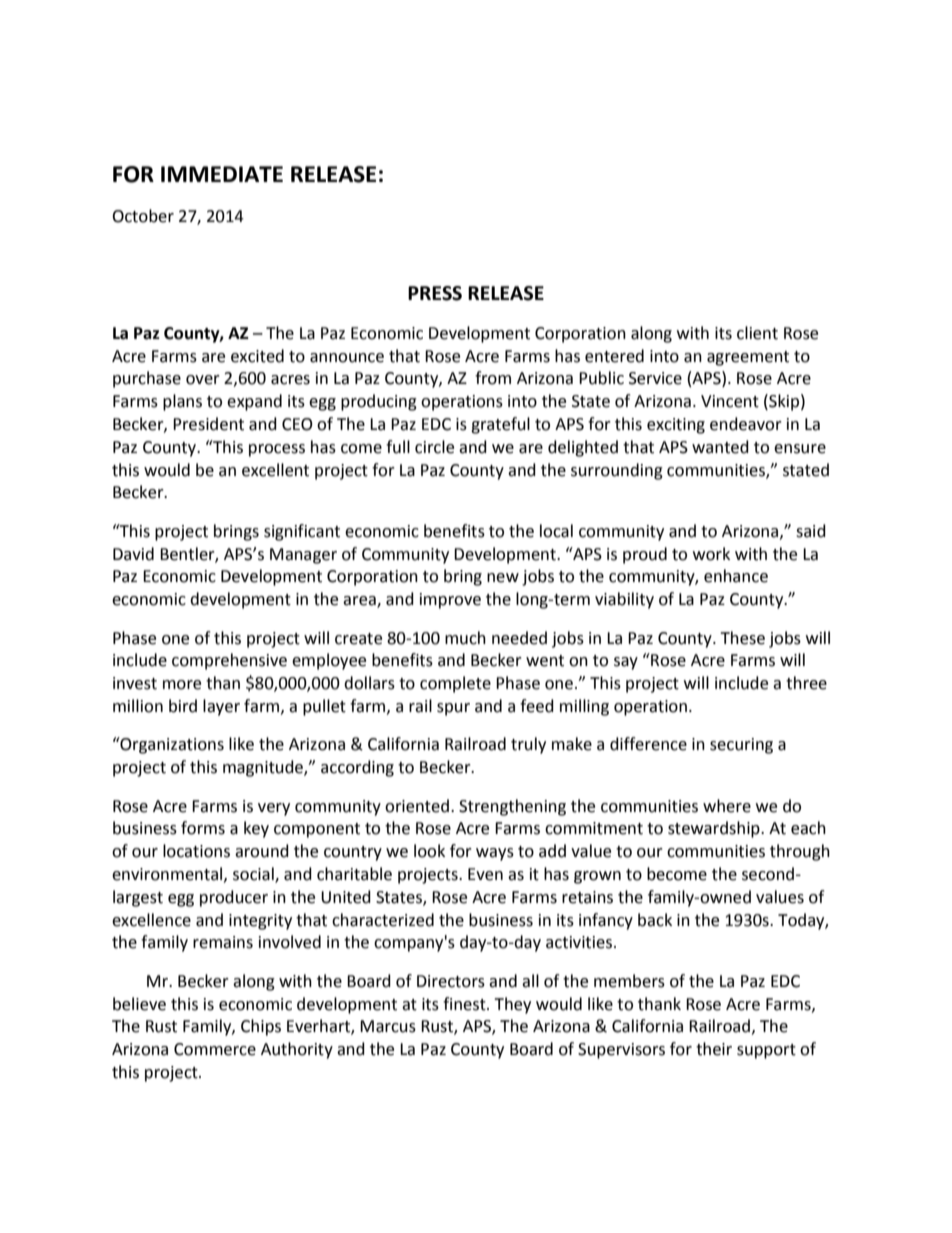 The width and height of the screenshot is (952, 1233). I want to click on Commerce, so click(215, 1049).
